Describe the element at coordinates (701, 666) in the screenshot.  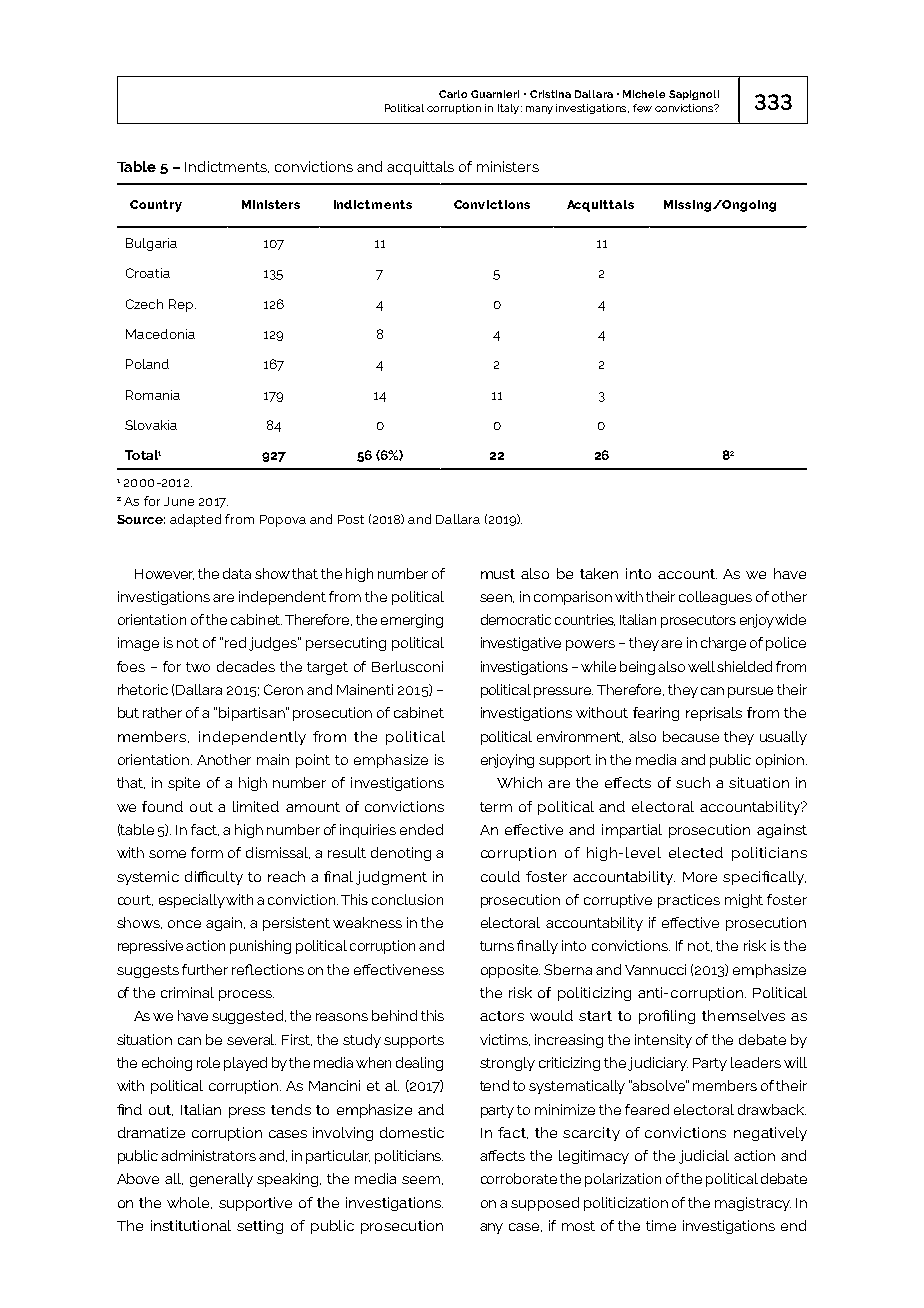
I see `well` at that location.
